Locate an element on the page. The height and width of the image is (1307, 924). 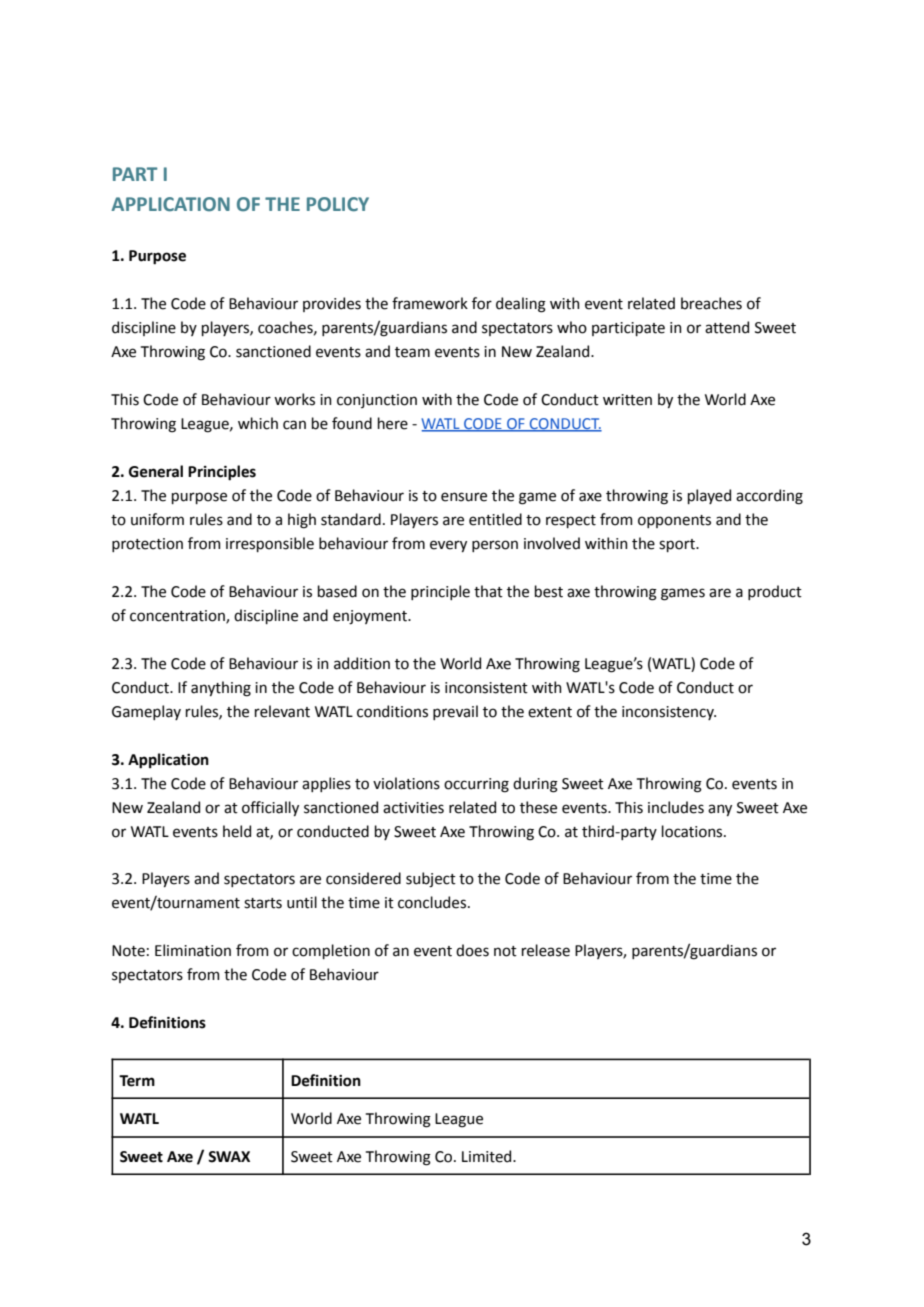
POLICY is located at coordinates (338, 204).
